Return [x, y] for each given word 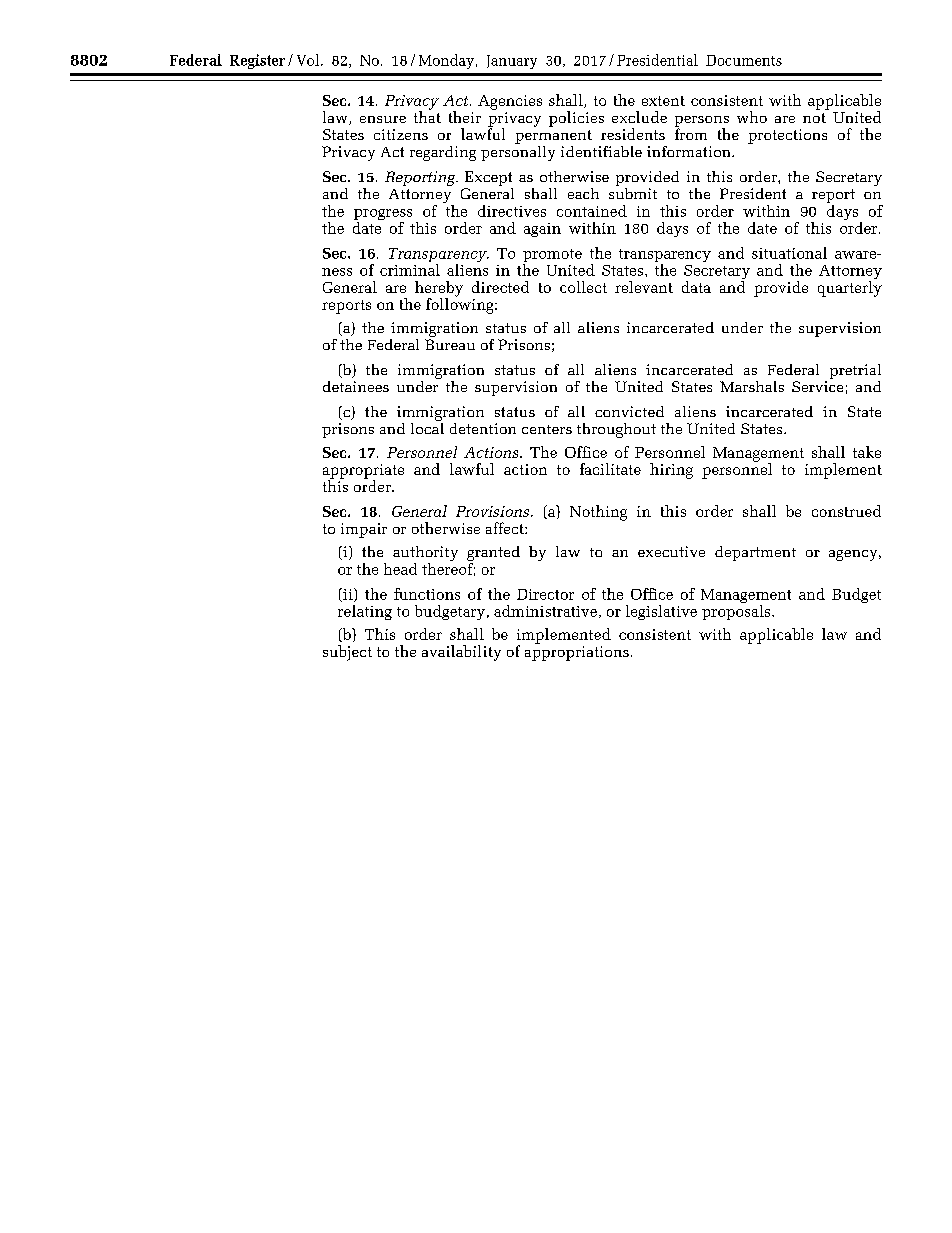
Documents [744, 60]
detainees [356, 386]
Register [257, 61]
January [512, 62]
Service [817, 386]
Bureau [450, 344]
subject [347, 653]
